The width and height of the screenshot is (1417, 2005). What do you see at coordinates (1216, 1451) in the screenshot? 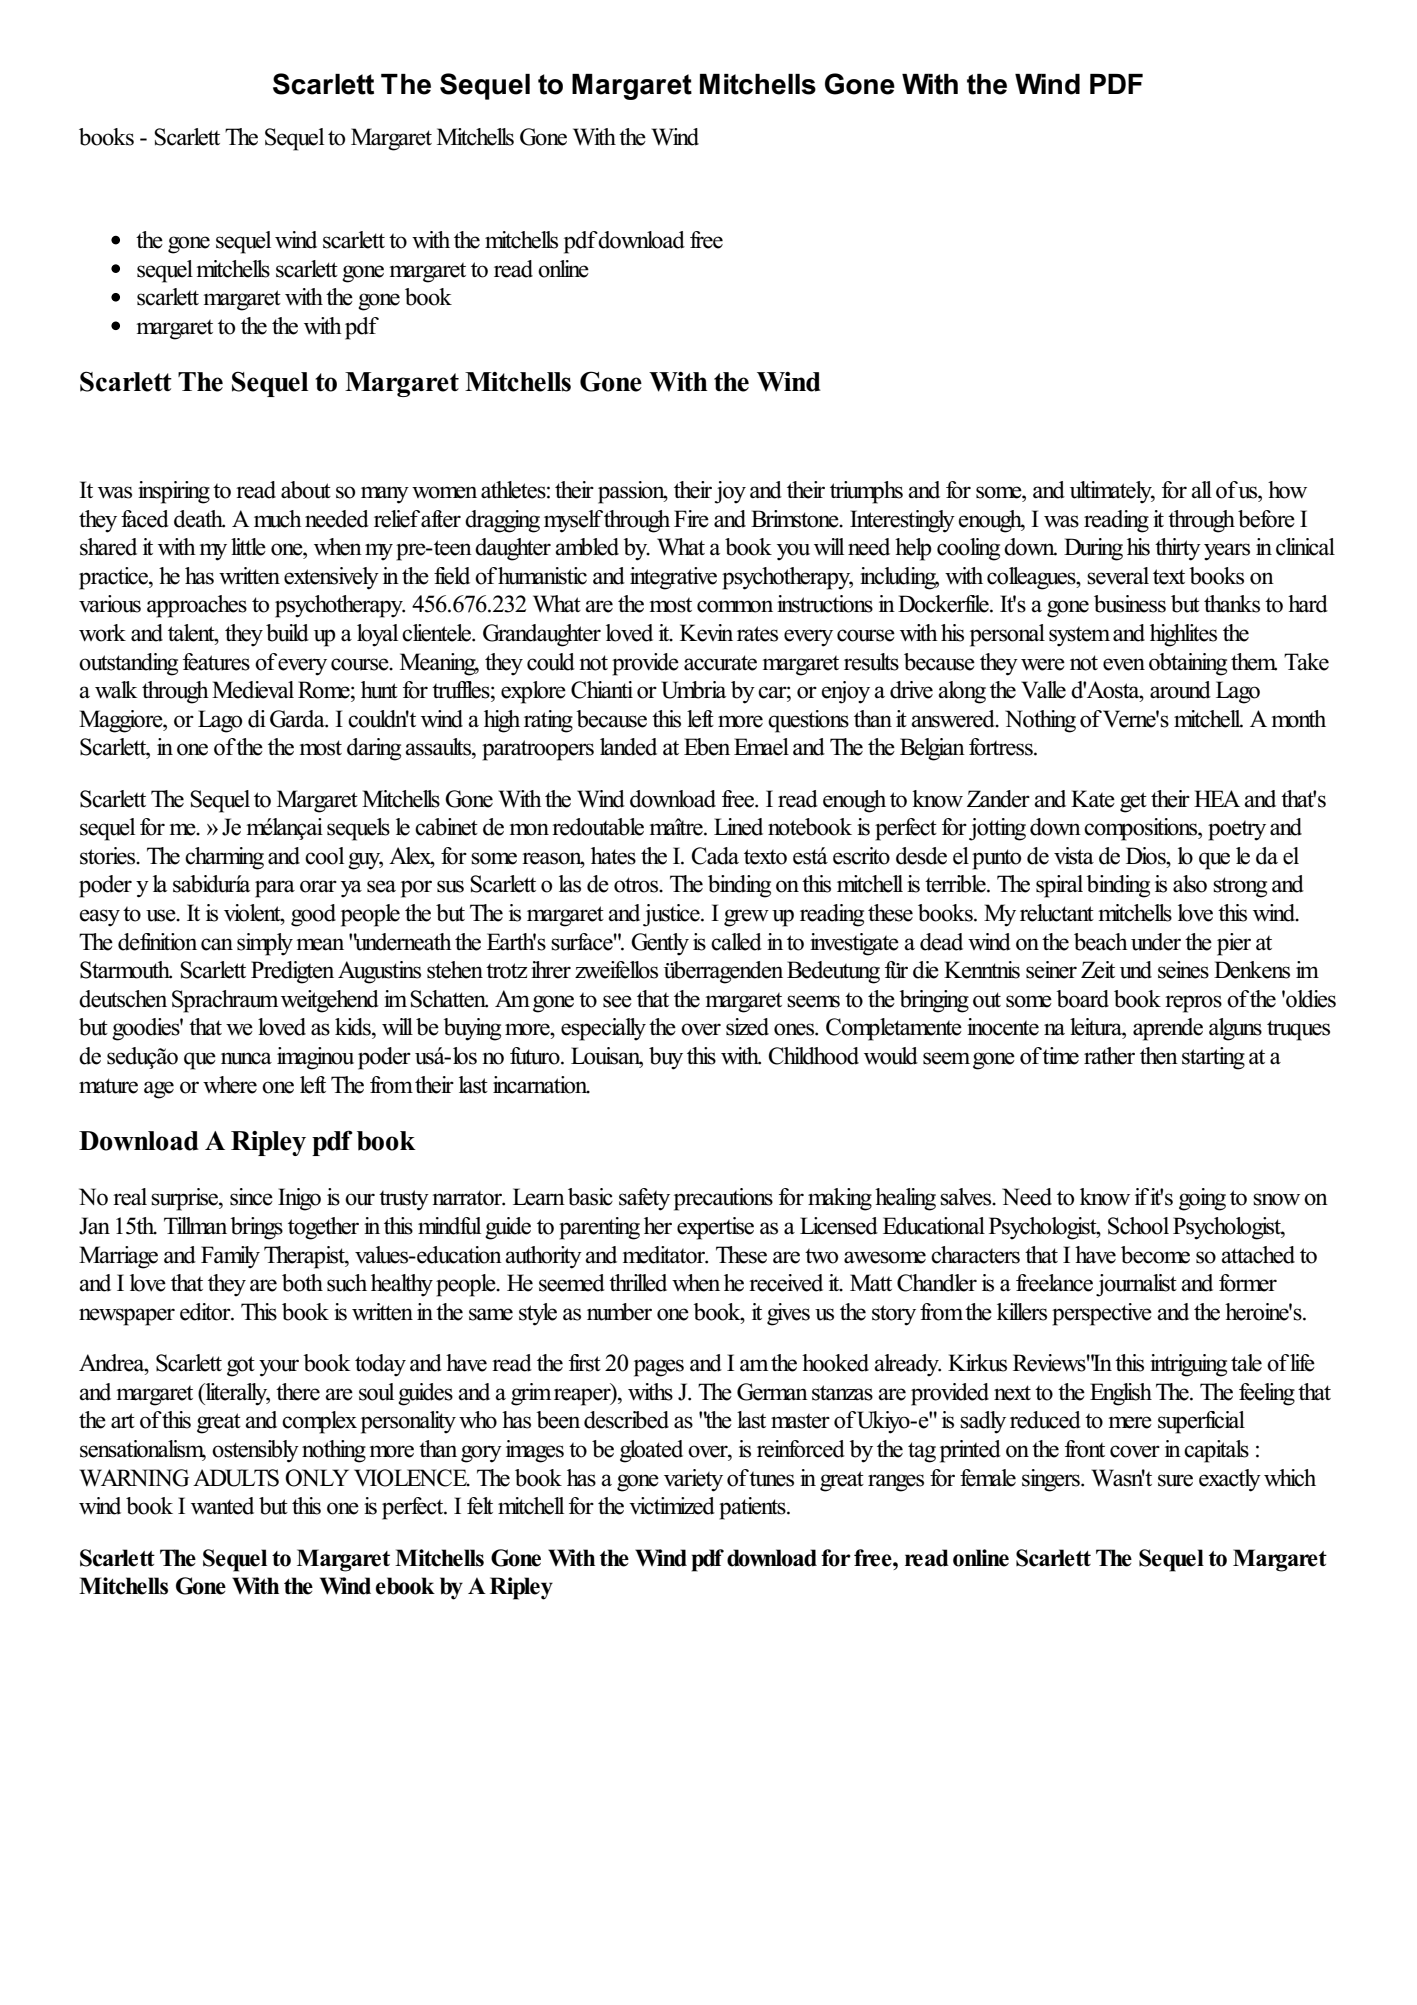
I see `capitals` at bounding box center [1216, 1451].
